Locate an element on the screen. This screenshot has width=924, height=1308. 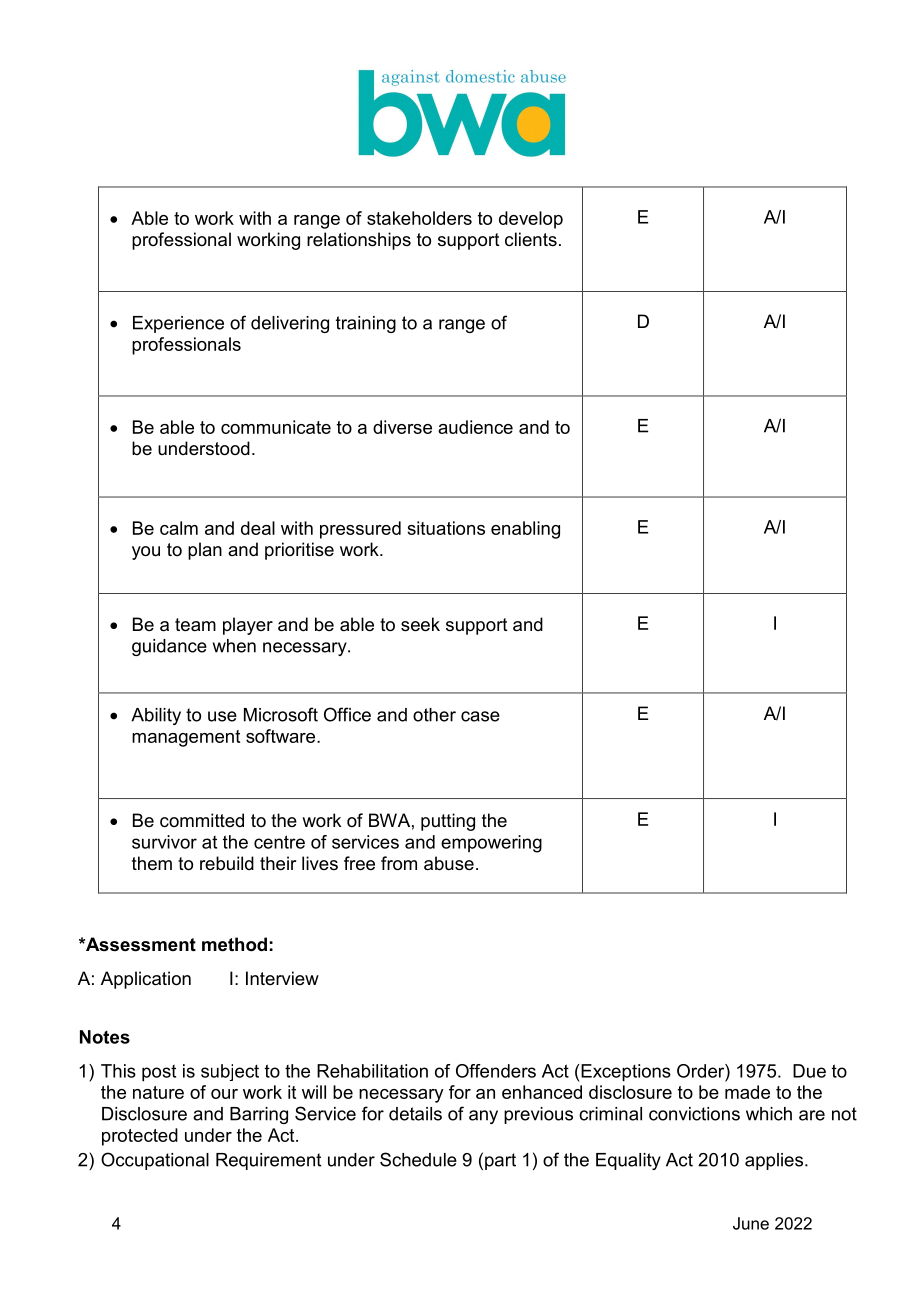
Due is located at coordinates (809, 1071).
